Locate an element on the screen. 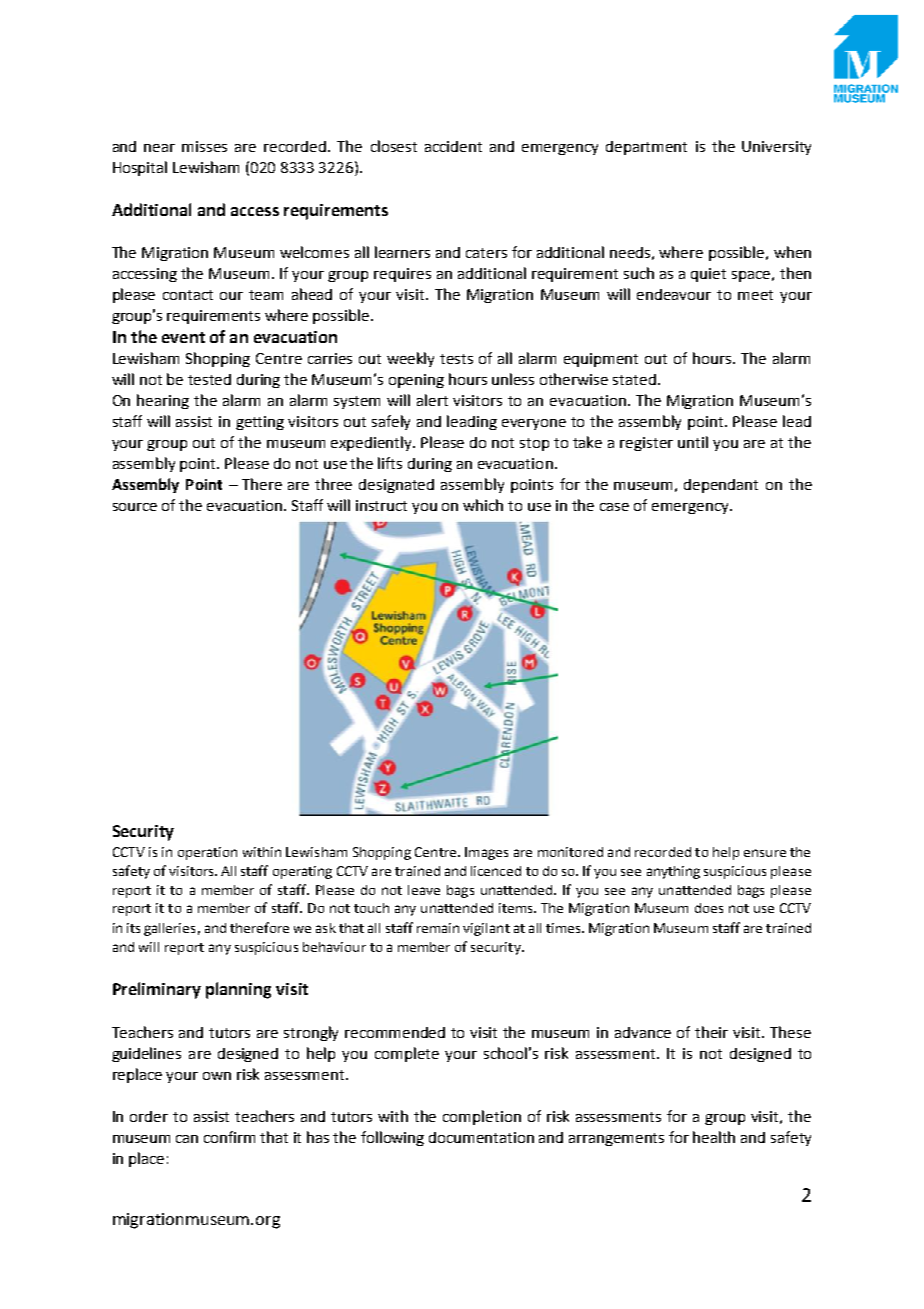  University is located at coordinates (776, 148).
